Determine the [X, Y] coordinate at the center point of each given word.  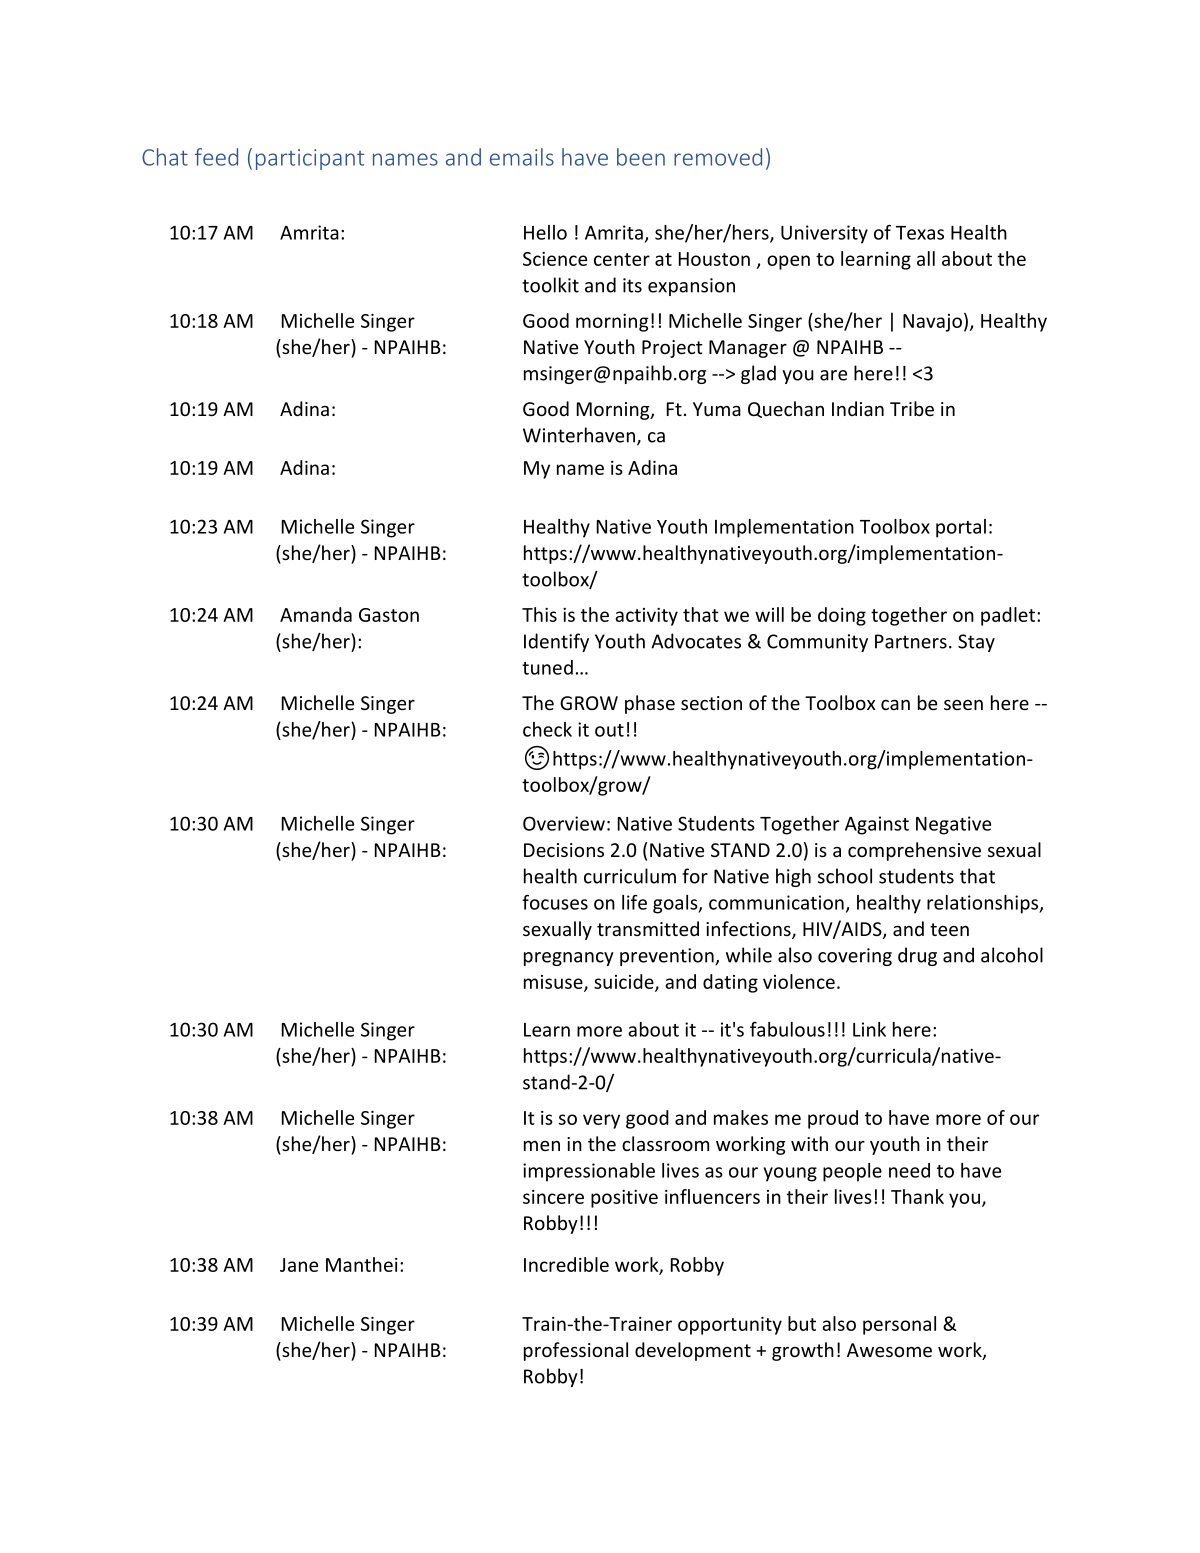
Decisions [564, 850]
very [601, 1121]
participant [310, 159]
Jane [299, 1265]
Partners [911, 641]
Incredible [566, 1264]
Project [672, 349]
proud [833, 1119]
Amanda [316, 614]
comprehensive [914, 851]
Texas [920, 233]
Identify [556, 642]
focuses [555, 902]
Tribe [912, 408]
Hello [545, 232]
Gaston [389, 615]
